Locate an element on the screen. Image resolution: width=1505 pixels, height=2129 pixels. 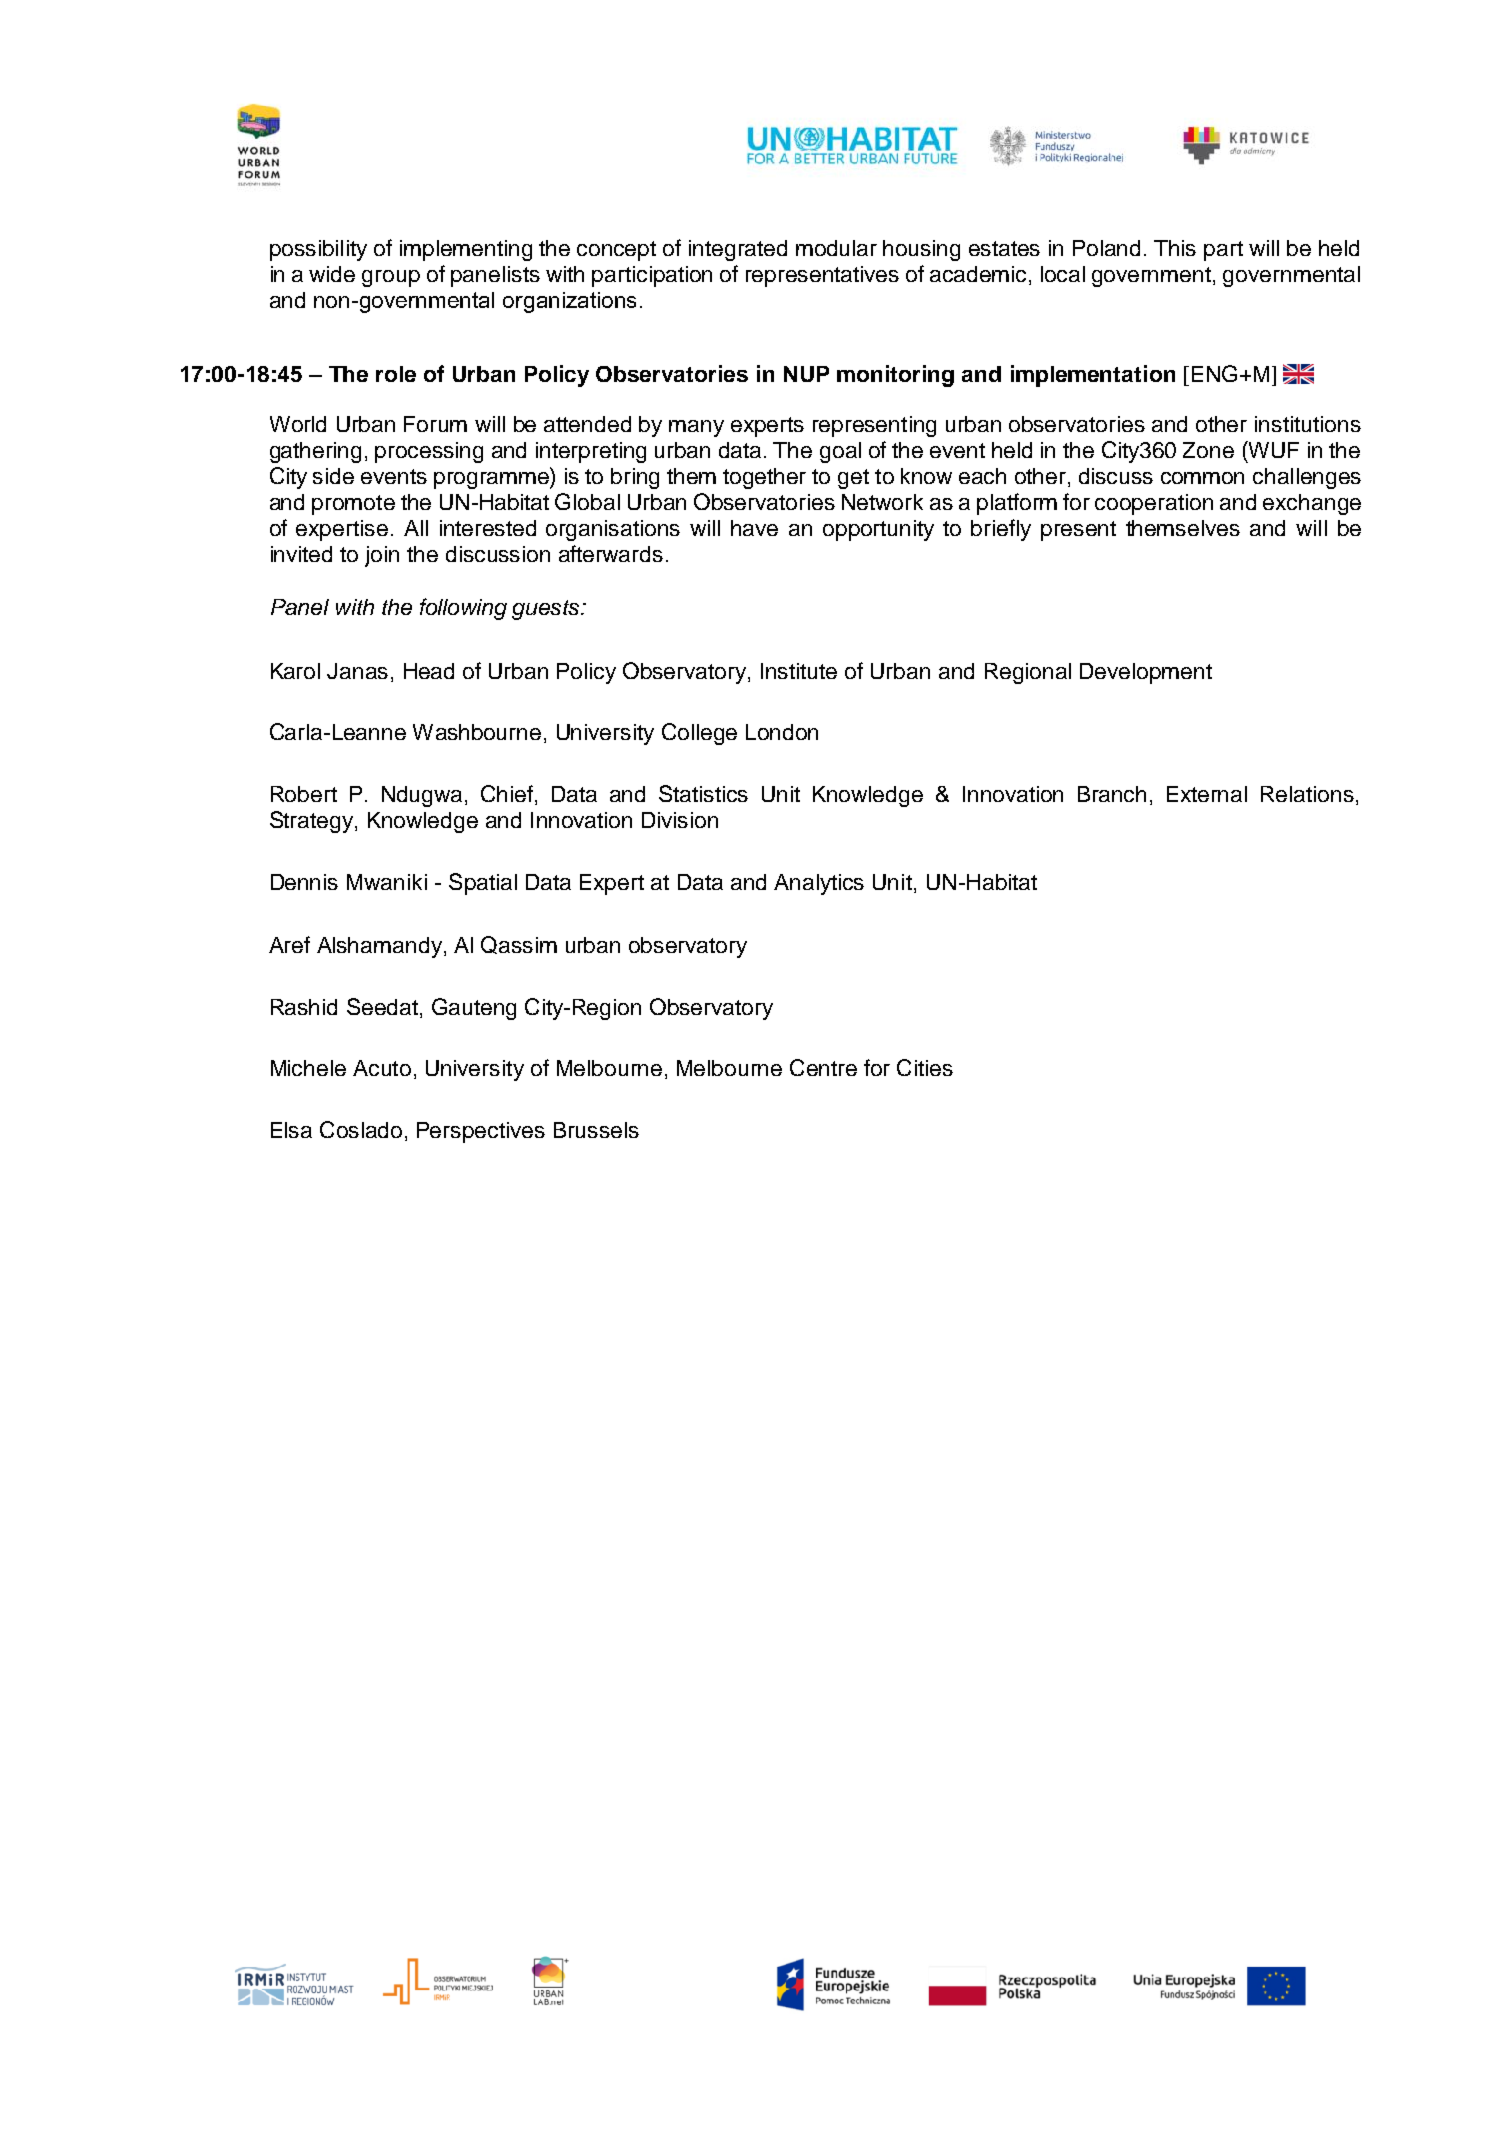
This is located at coordinates (1175, 248).
